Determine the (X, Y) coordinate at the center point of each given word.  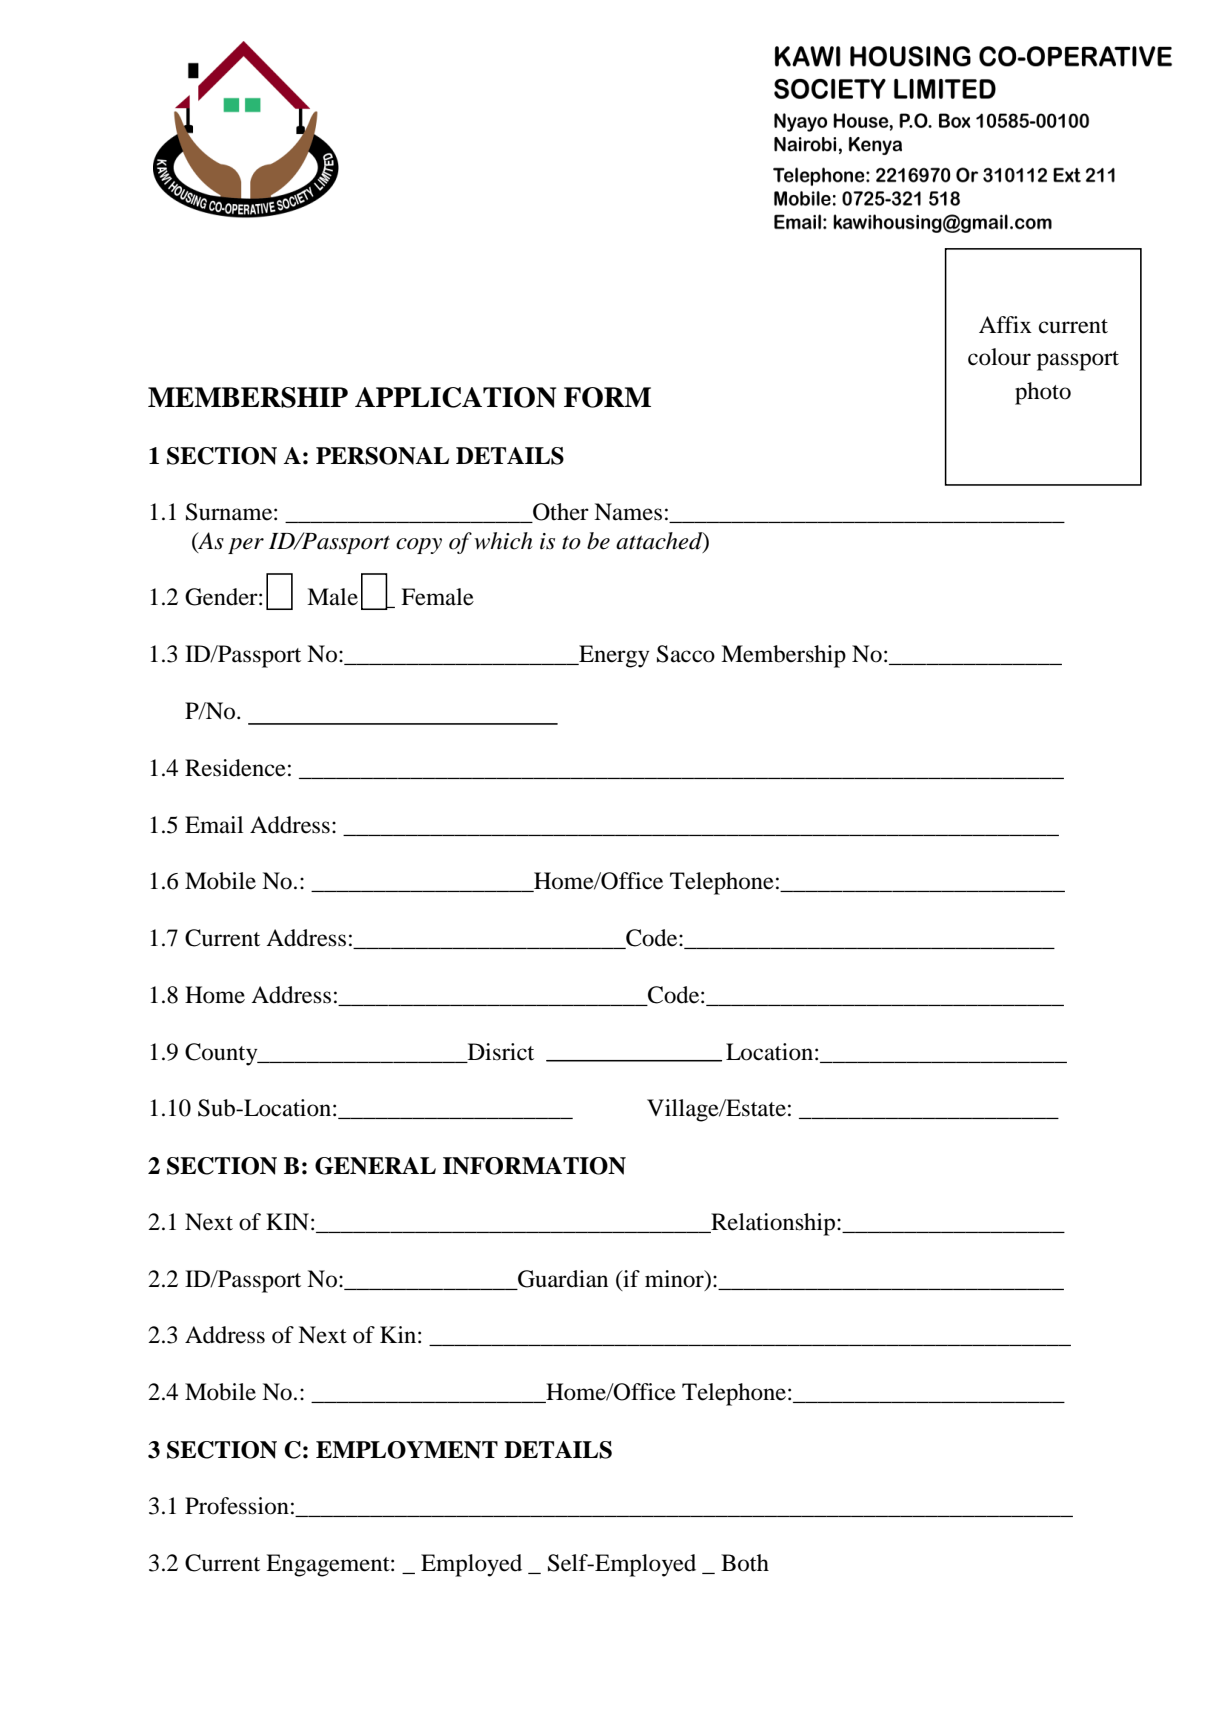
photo (1043, 393)
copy (419, 546)
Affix (1005, 324)
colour (999, 357)
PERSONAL (382, 456)
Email (214, 825)
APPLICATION (455, 397)
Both (745, 1563)
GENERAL (375, 1166)
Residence (235, 768)
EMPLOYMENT (407, 1450)
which (503, 541)
